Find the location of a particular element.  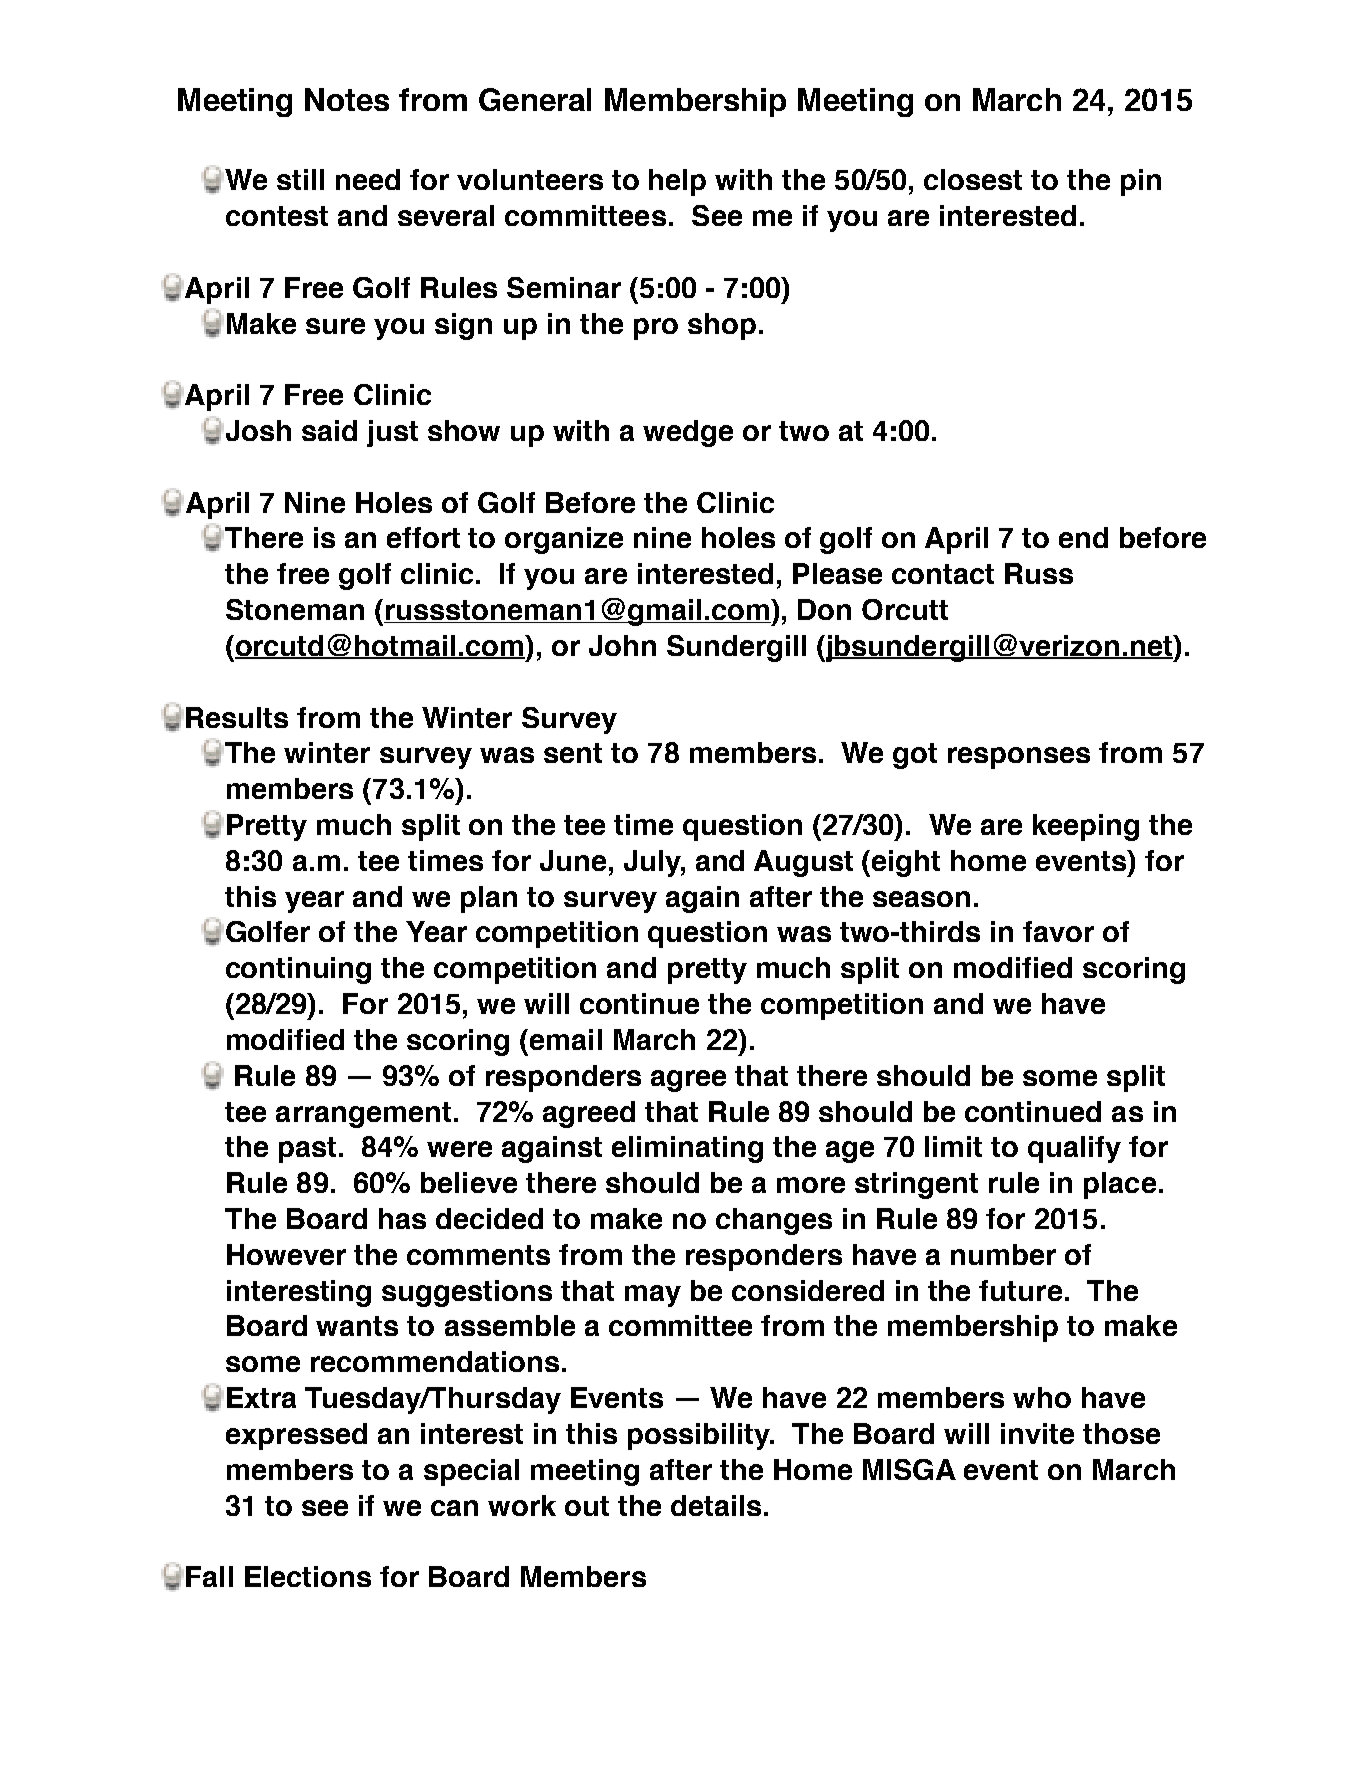

details is located at coordinates (716, 1505).
